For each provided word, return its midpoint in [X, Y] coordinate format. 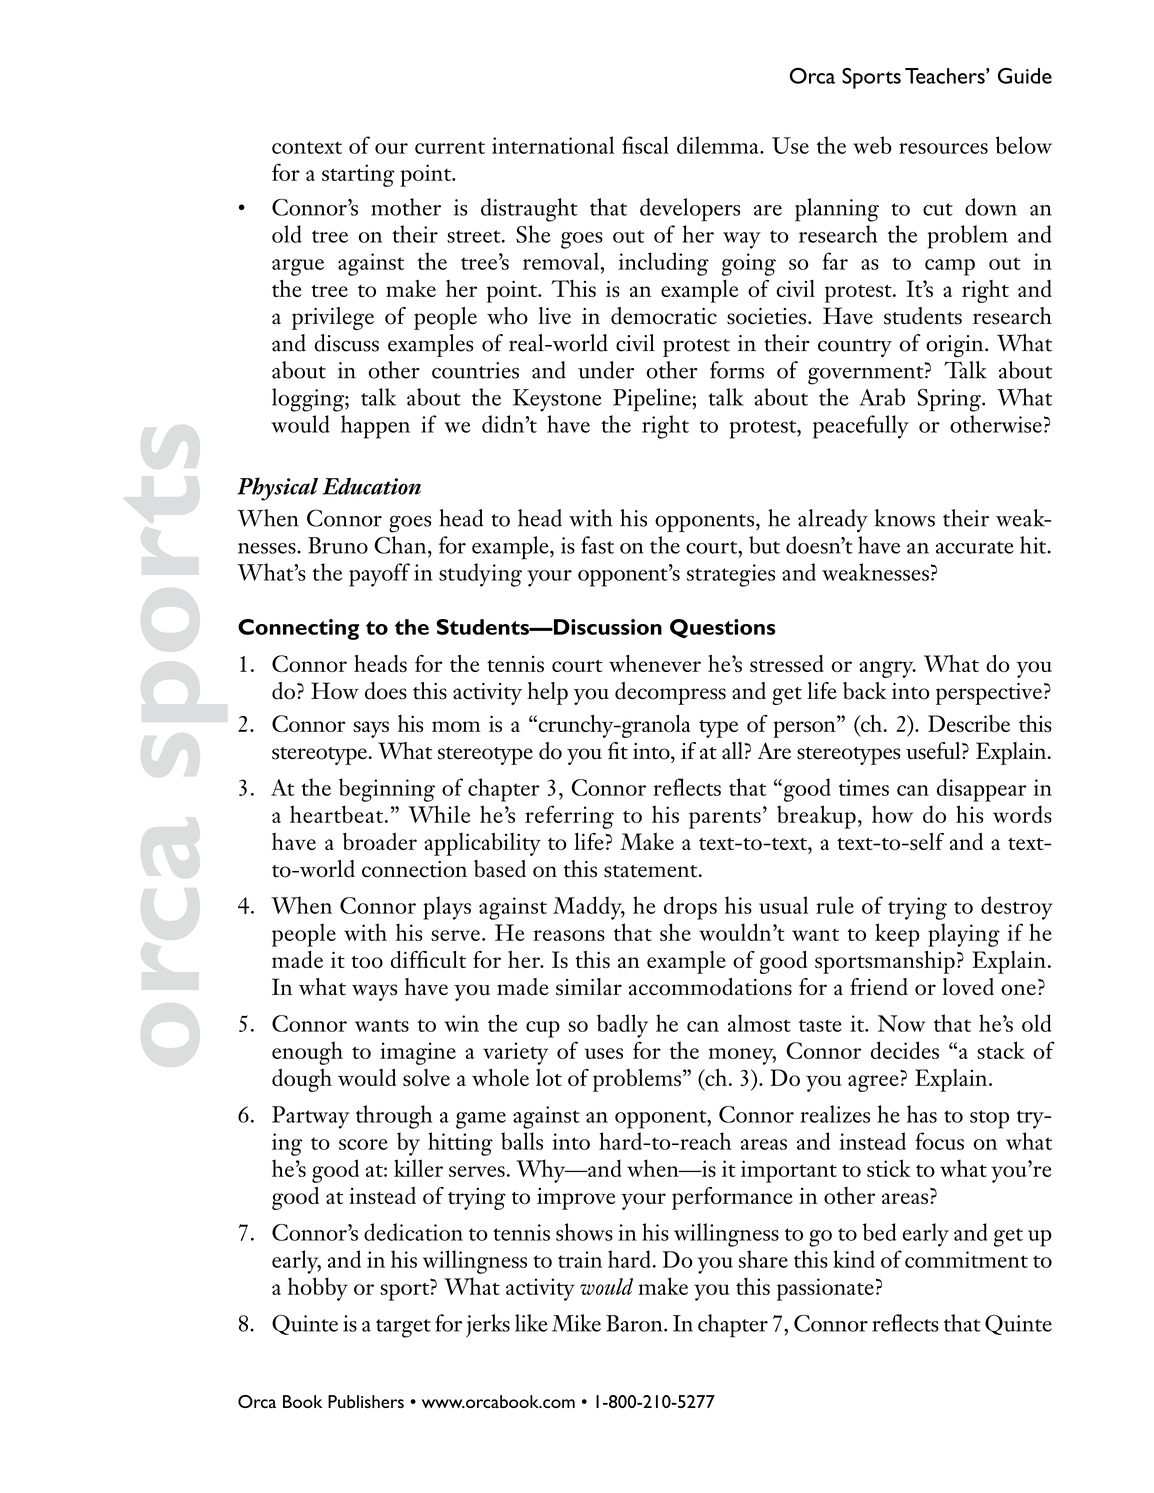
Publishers [366, 1401]
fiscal [645, 145]
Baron [635, 1323]
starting [358, 175]
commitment [966, 1259]
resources [943, 148]
